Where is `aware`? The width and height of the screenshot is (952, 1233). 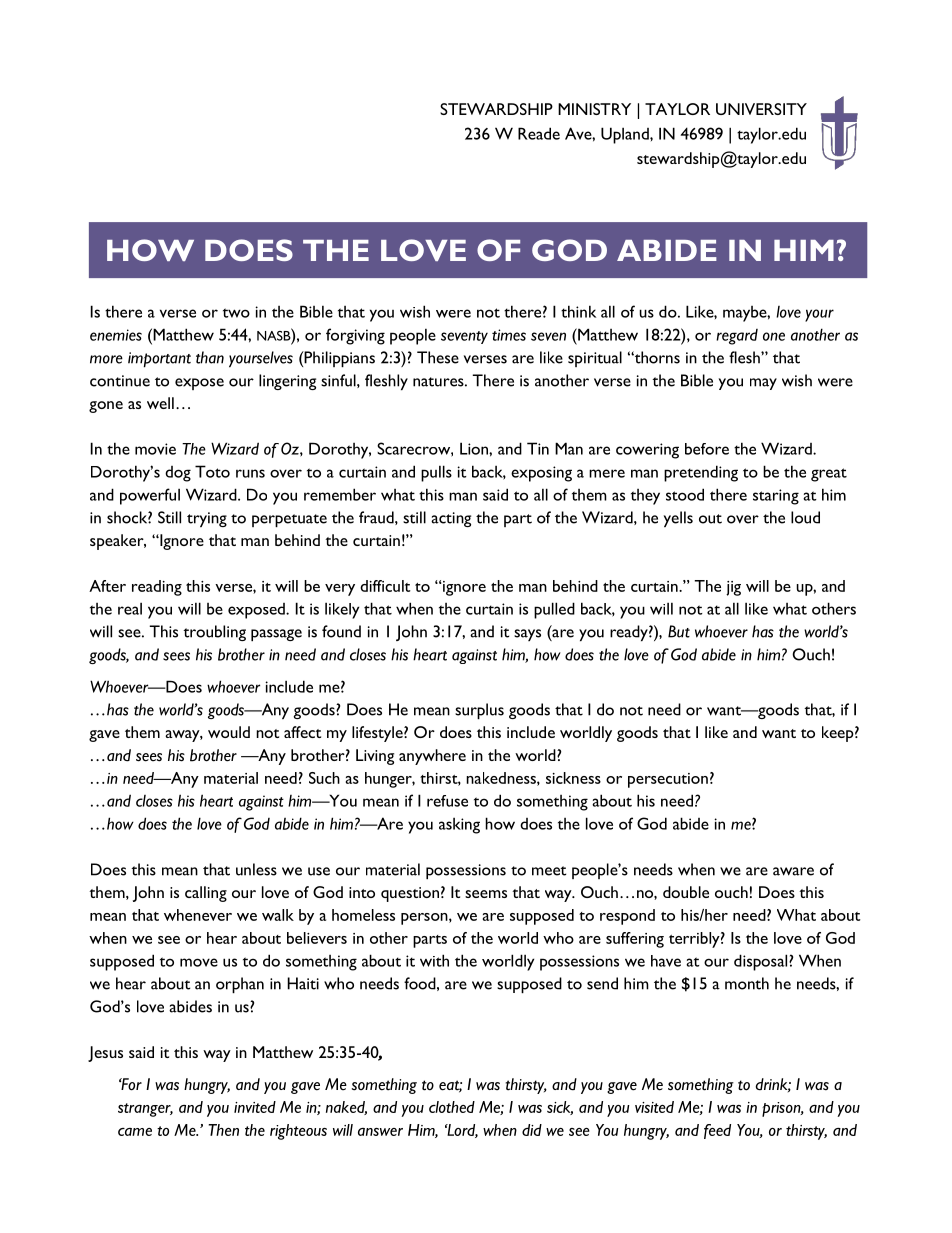
aware is located at coordinates (793, 871).
